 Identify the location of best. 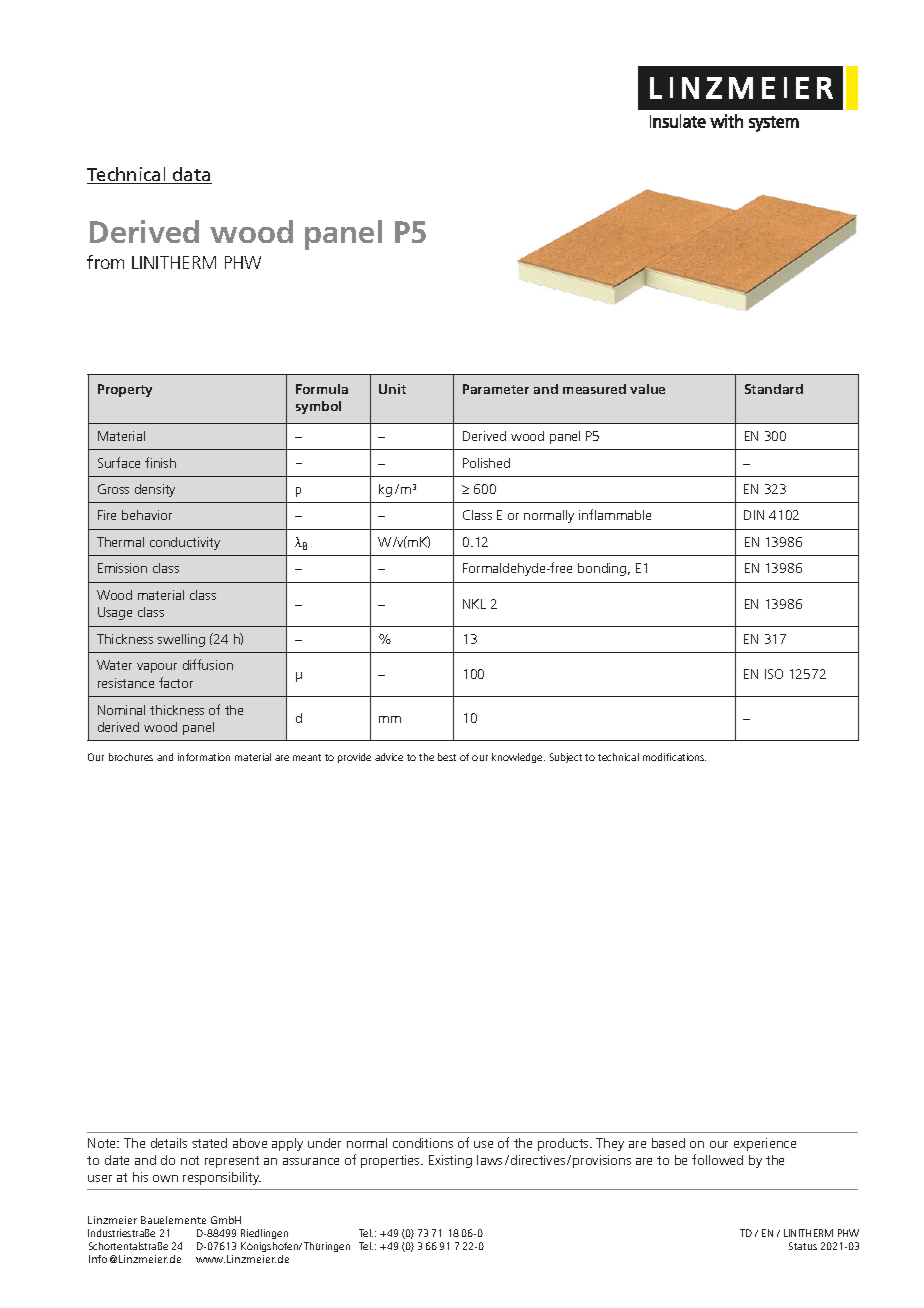
(447, 757).
